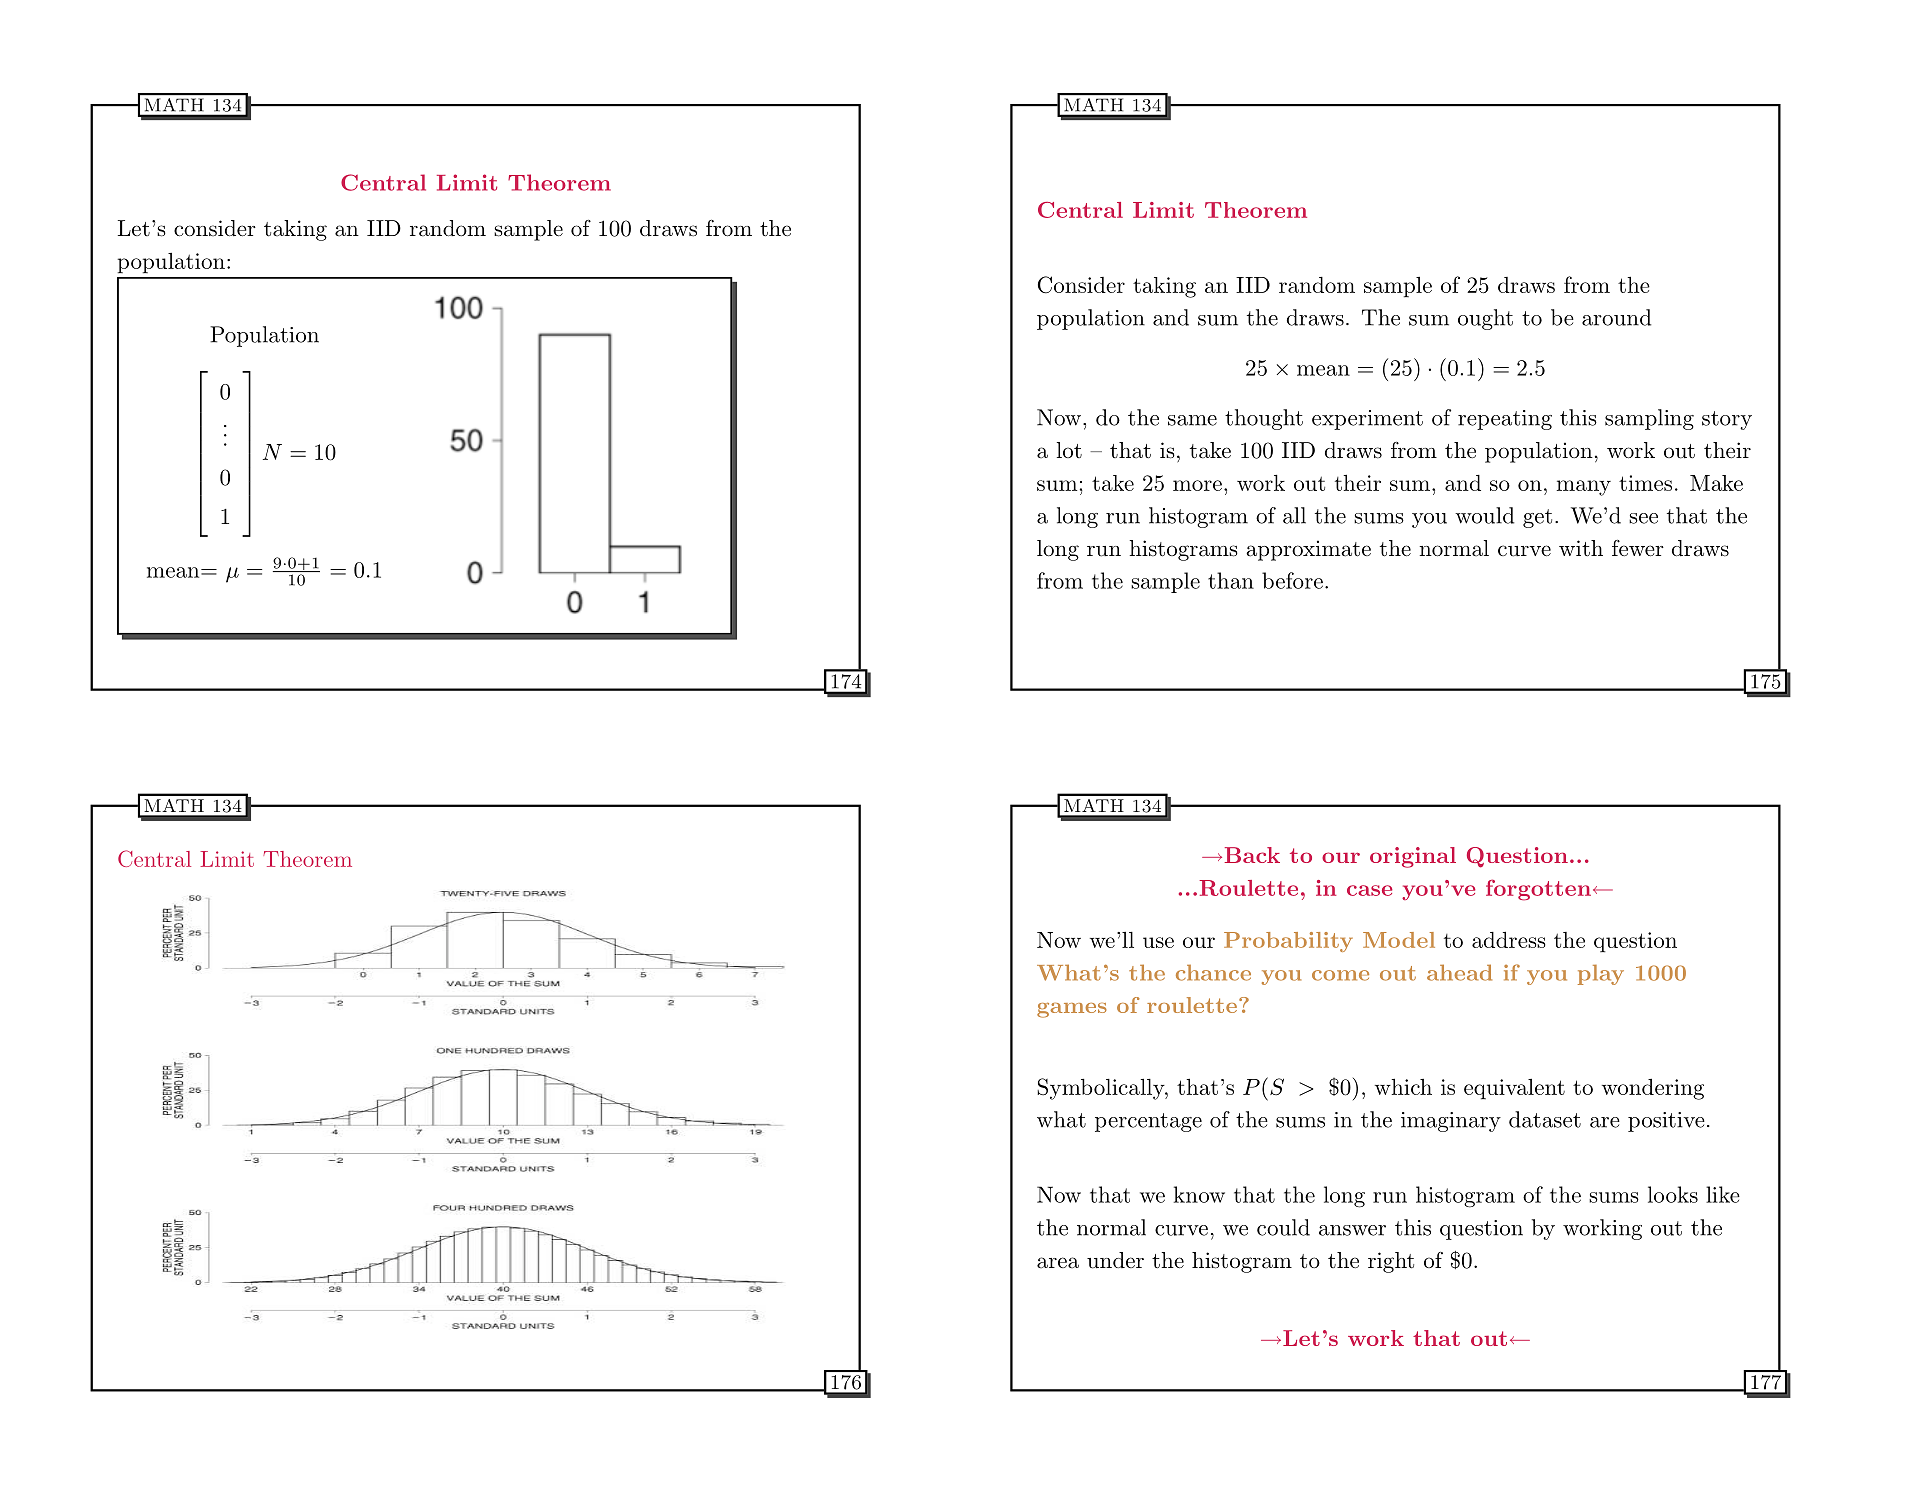 This page has width=1927, height=1489. Describe the element at coordinates (1158, 942) in the page. I see `use` at that location.
